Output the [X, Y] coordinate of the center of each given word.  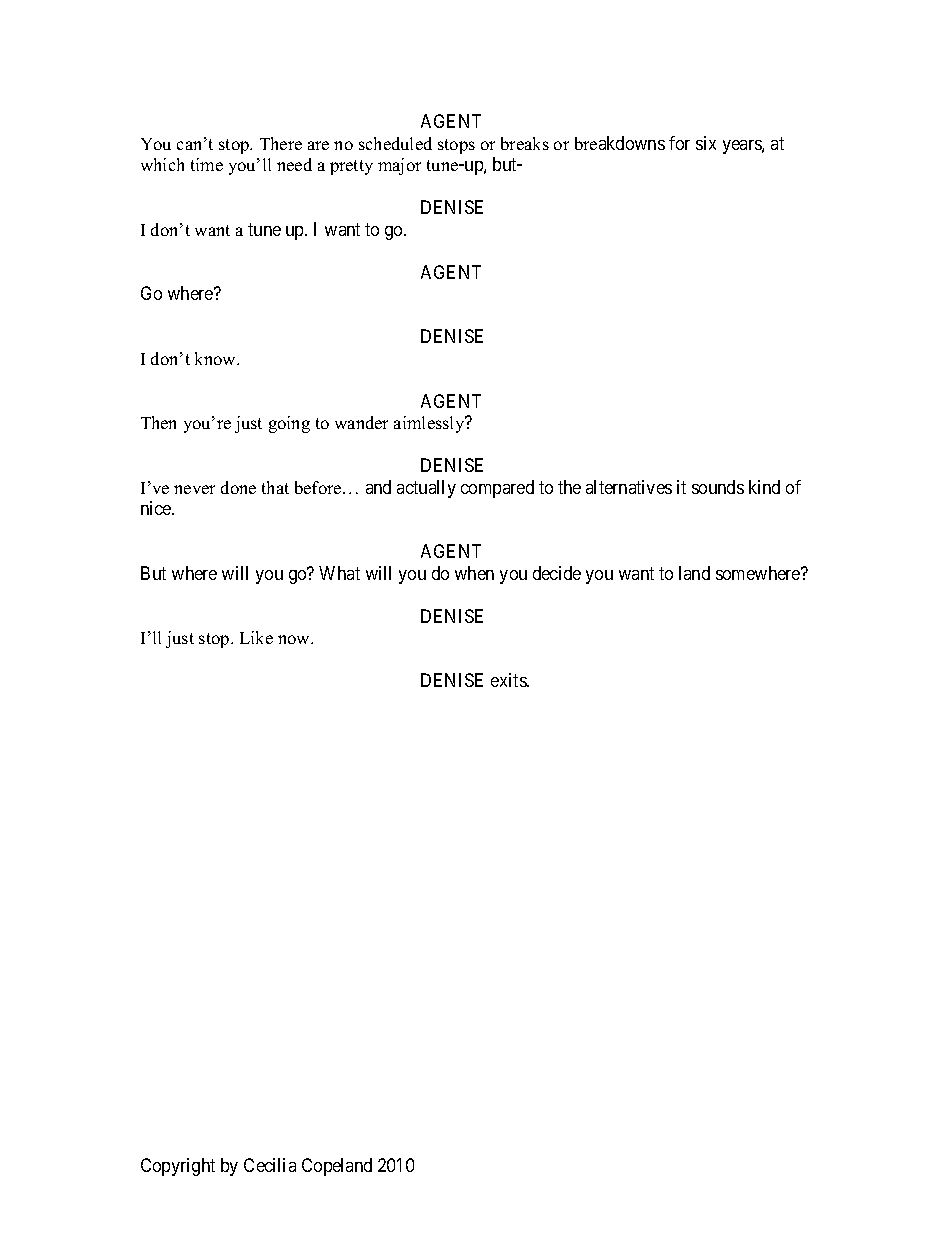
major [399, 166]
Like [256, 637]
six [706, 143]
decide [557, 573]
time [207, 164]
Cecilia [270, 1165]
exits [509, 680]
